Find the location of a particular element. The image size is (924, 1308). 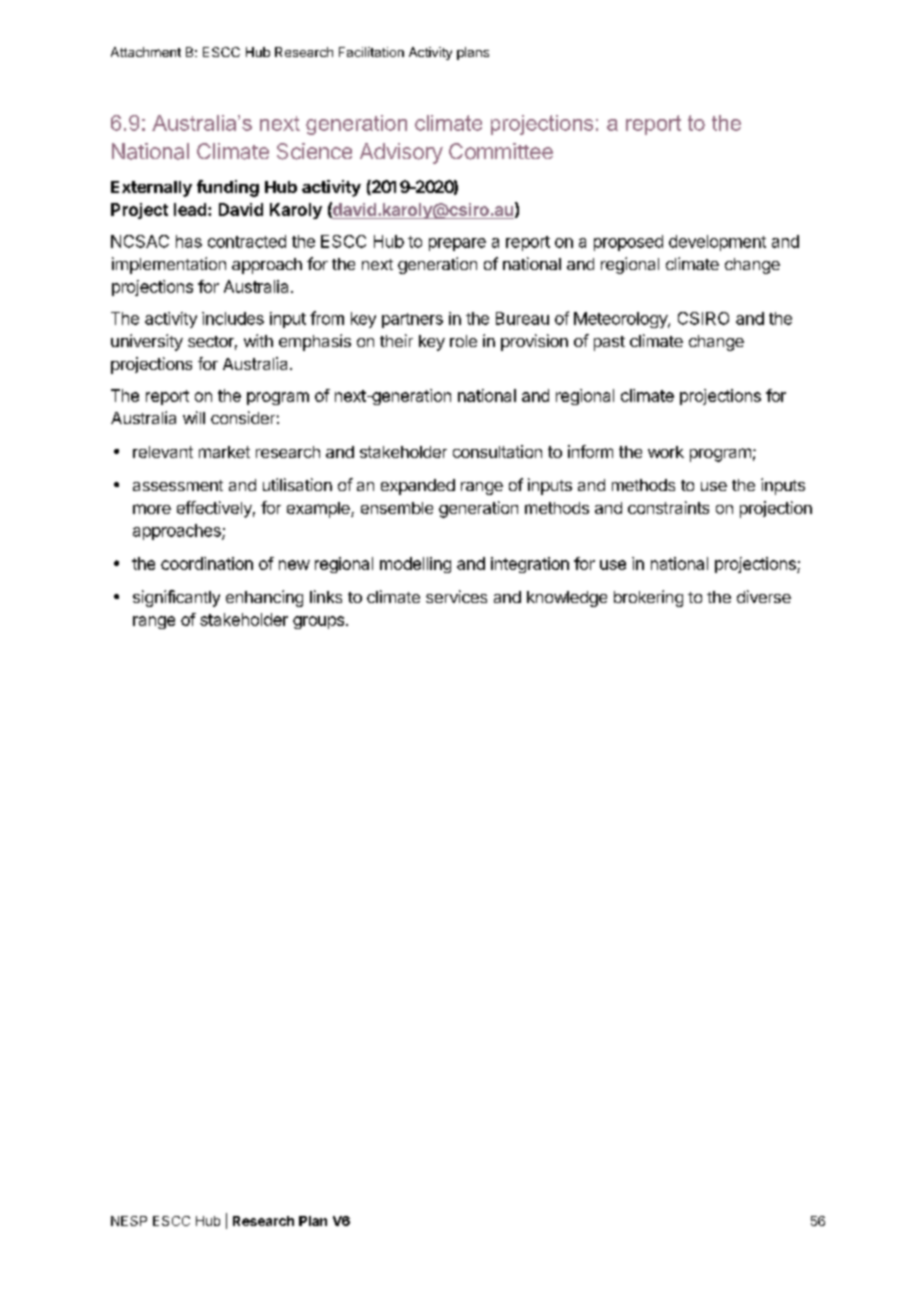

with is located at coordinates (258, 340).
